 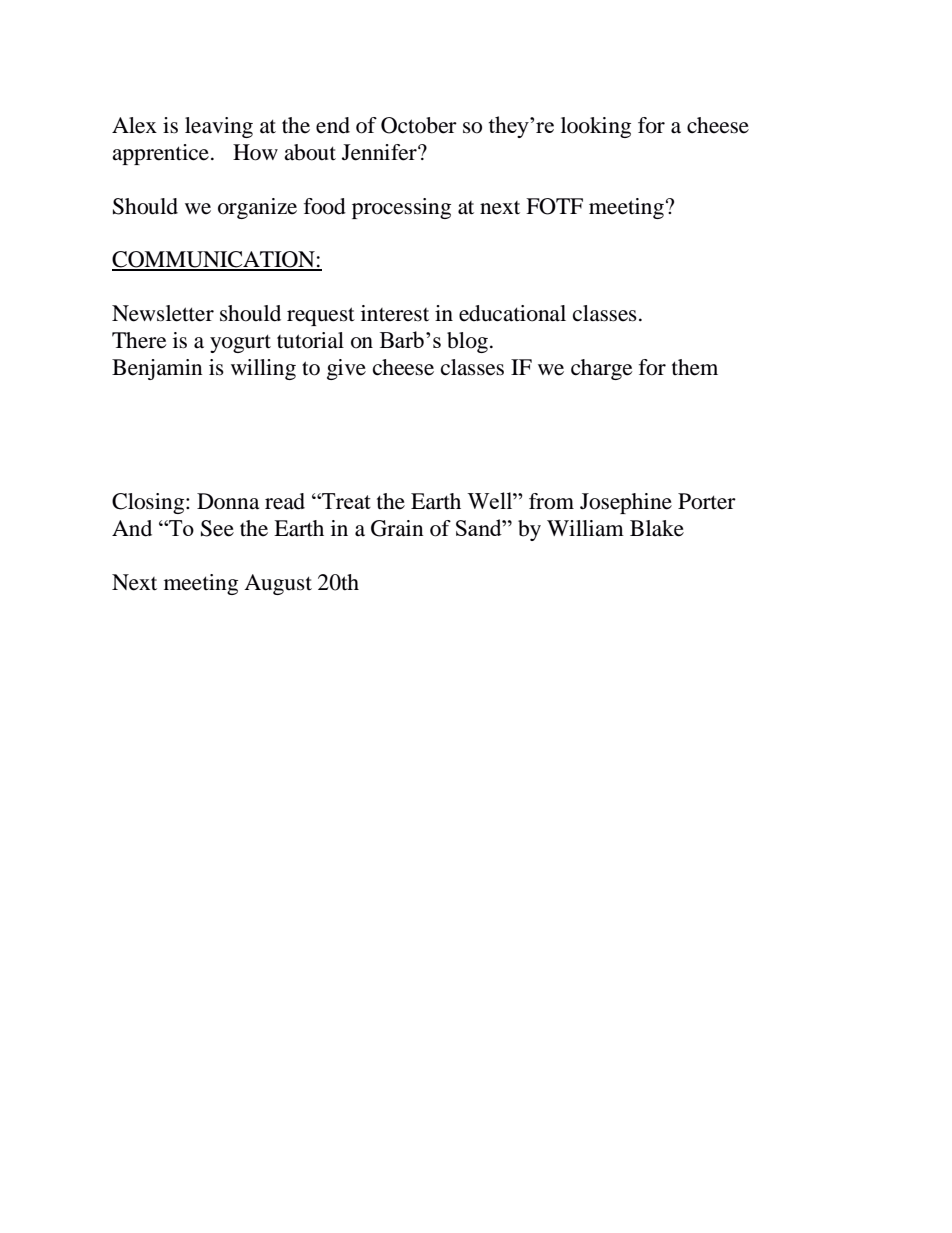 What do you see at coordinates (397, 528) in the document?
I see `Grain` at bounding box center [397, 528].
